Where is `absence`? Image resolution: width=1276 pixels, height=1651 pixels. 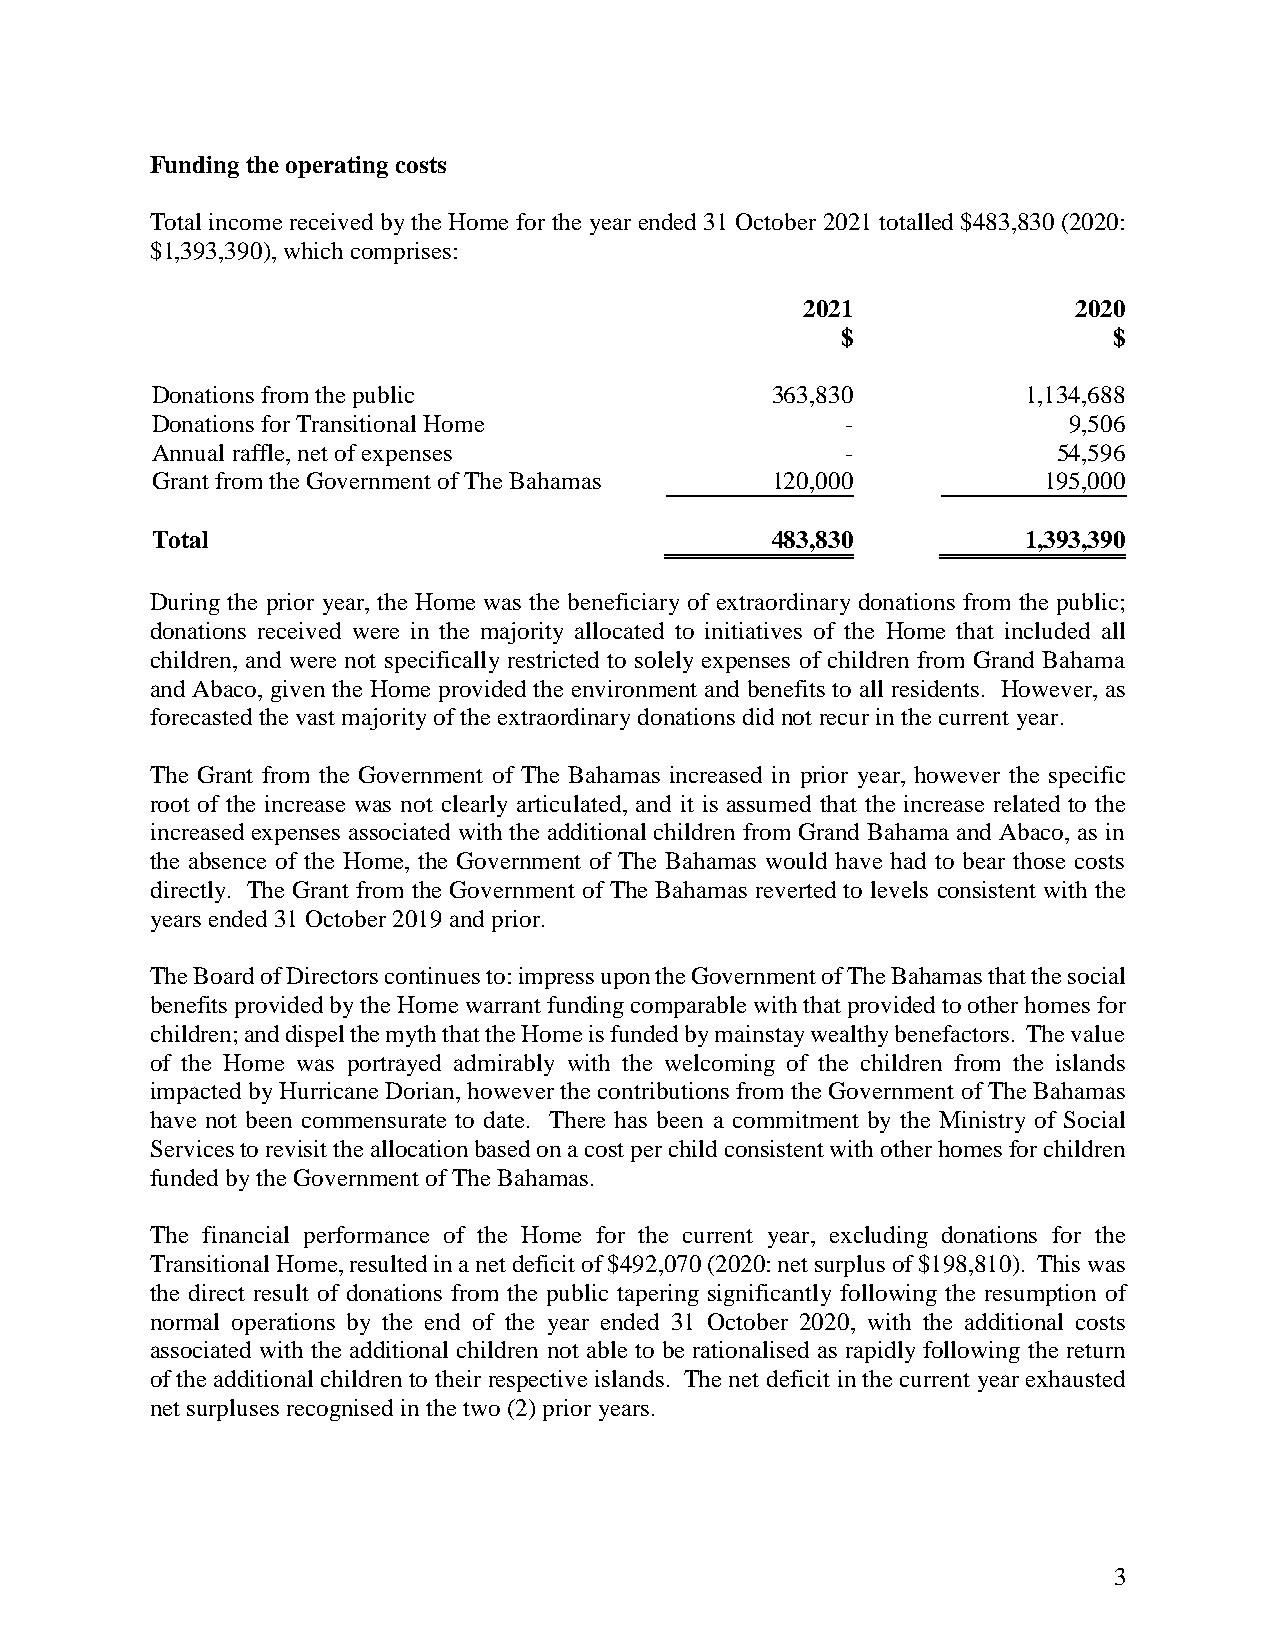
absence is located at coordinates (227, 860).
